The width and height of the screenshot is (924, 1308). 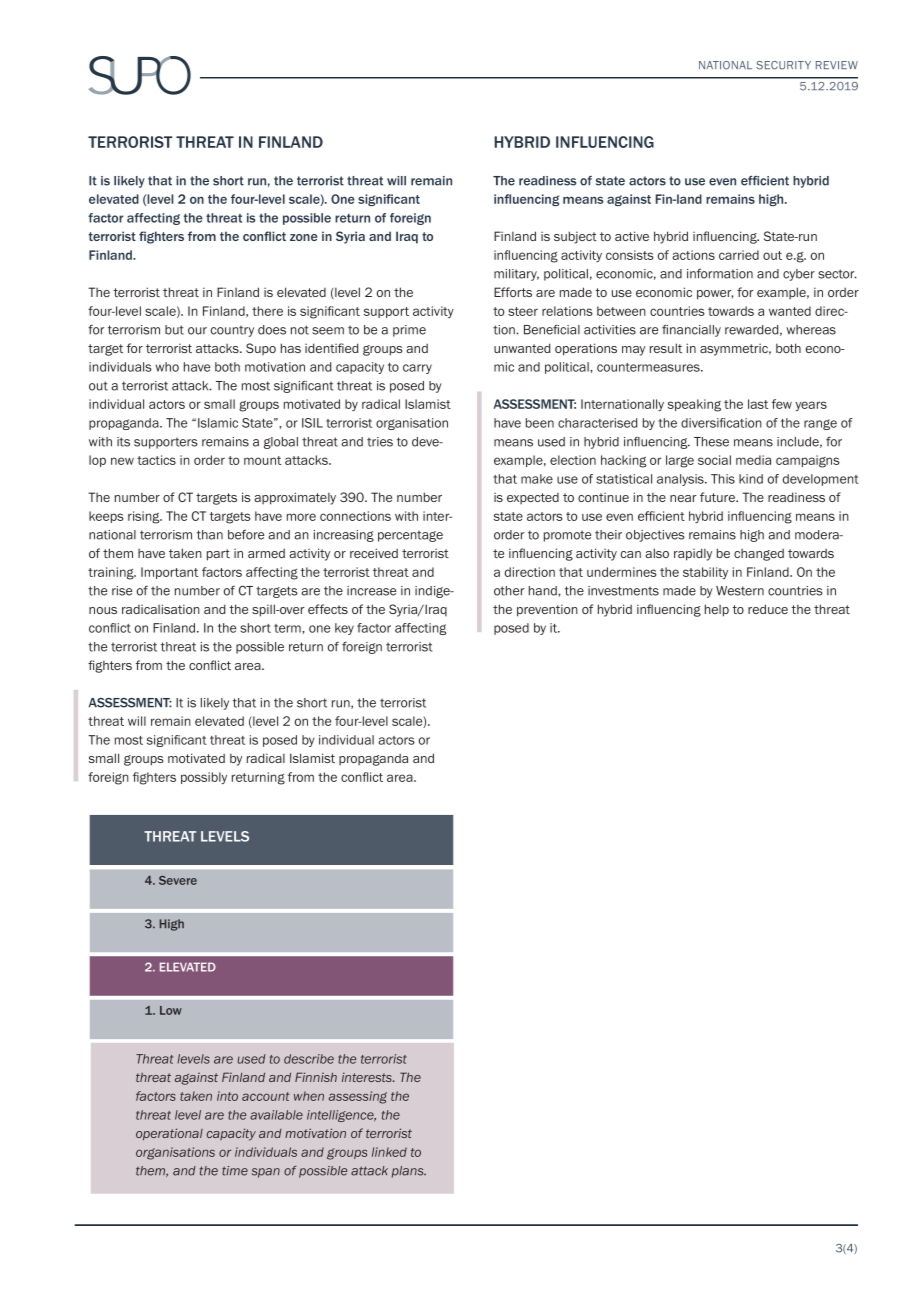 What do you see at coordinates (389, 1152) in the screenshot?
I see `linked` at bounding box center [389, 1152].
